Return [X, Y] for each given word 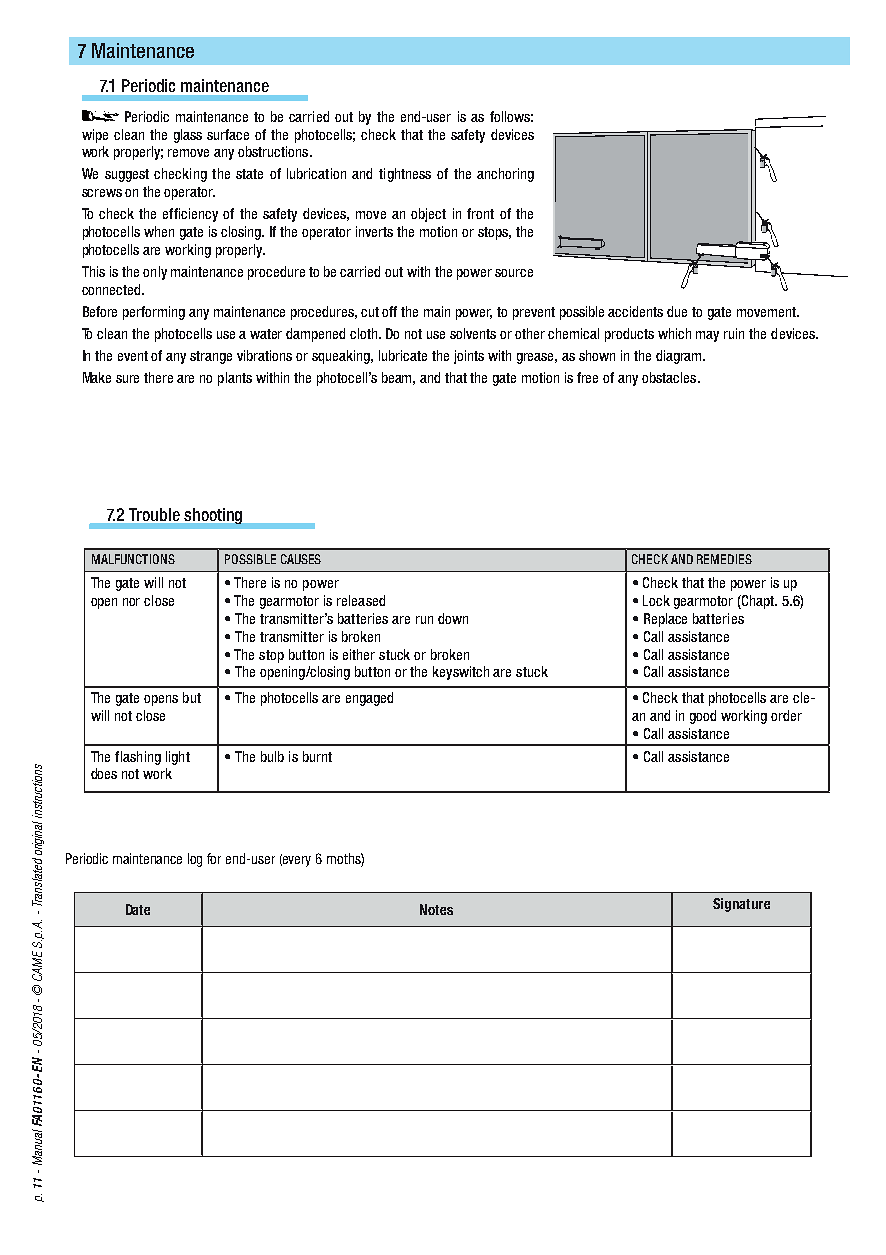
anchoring [505, 175]
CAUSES [301, 559]
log [195, 860]
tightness [405, 175]
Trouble [154, 514]
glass [188, 136]
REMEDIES [724, 559]
